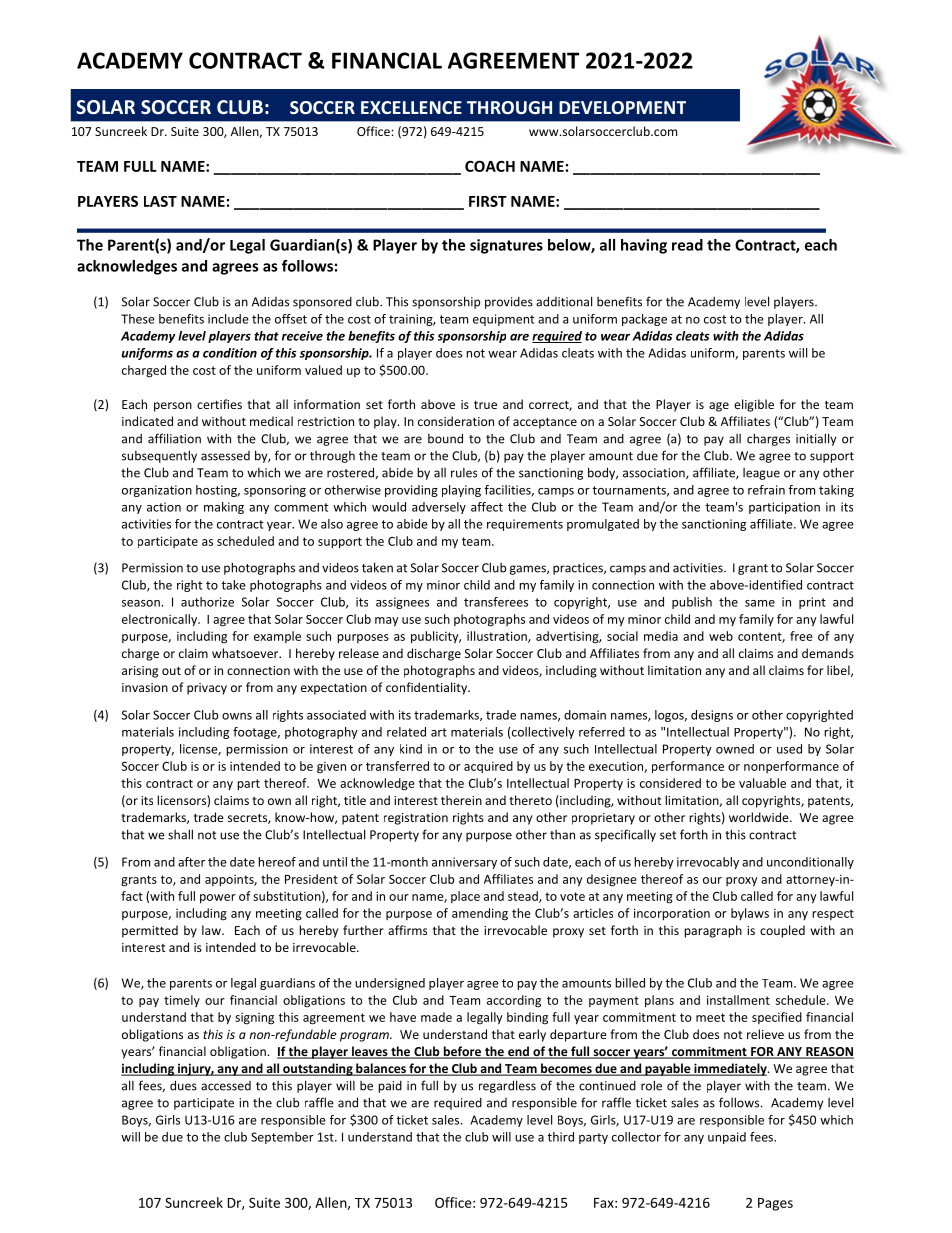  Describe the element at coordinates (488, 767) in the document. I see `acquired` at that location.
